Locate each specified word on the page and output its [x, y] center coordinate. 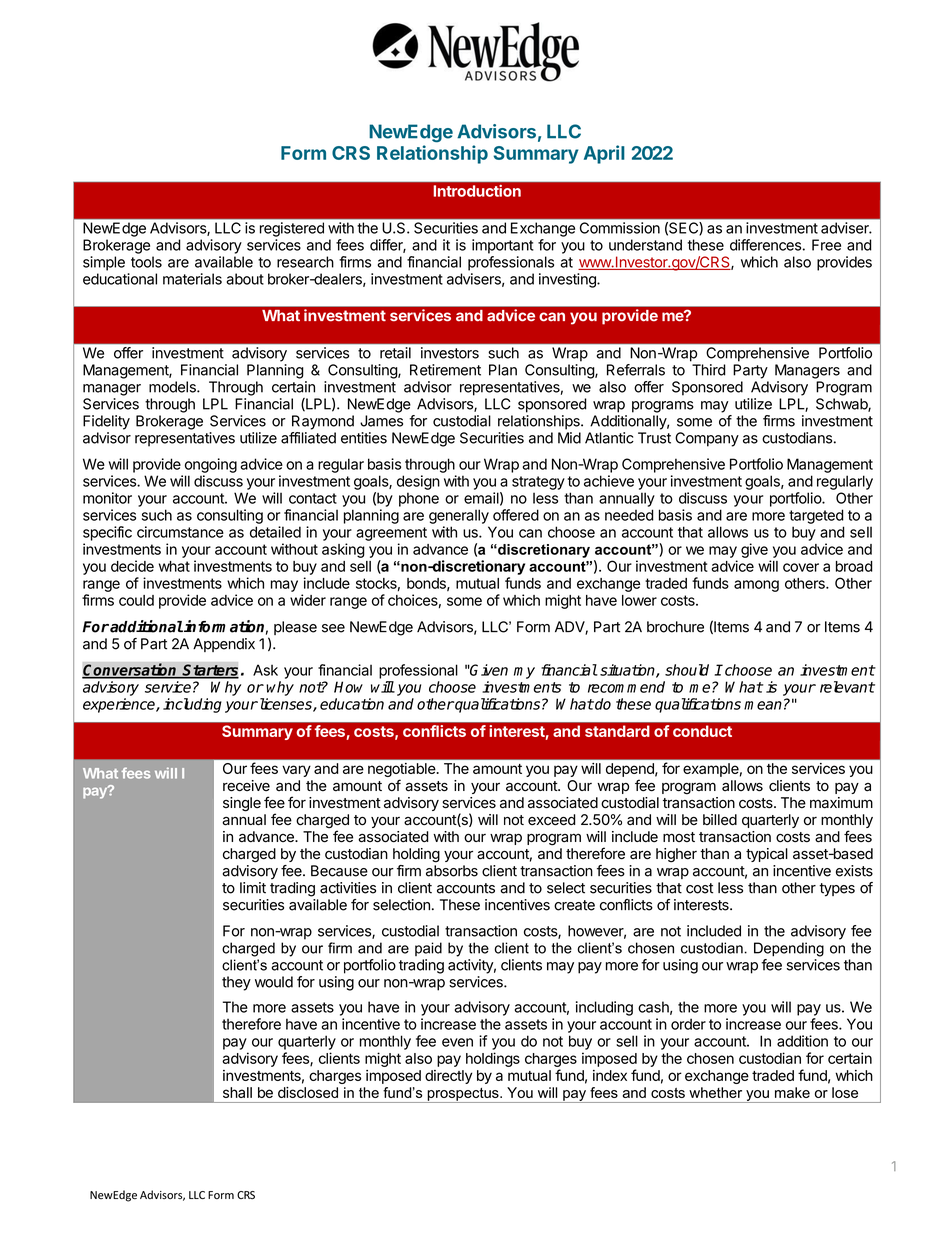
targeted [816, 516]
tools [146, 262]
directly [448, 1077]
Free [826, 245]
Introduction [477, 191]
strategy [538, 483]
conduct [702, 731]
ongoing [211, 465]
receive [246, 786]
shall [237, 1092]
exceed [552, 820]
